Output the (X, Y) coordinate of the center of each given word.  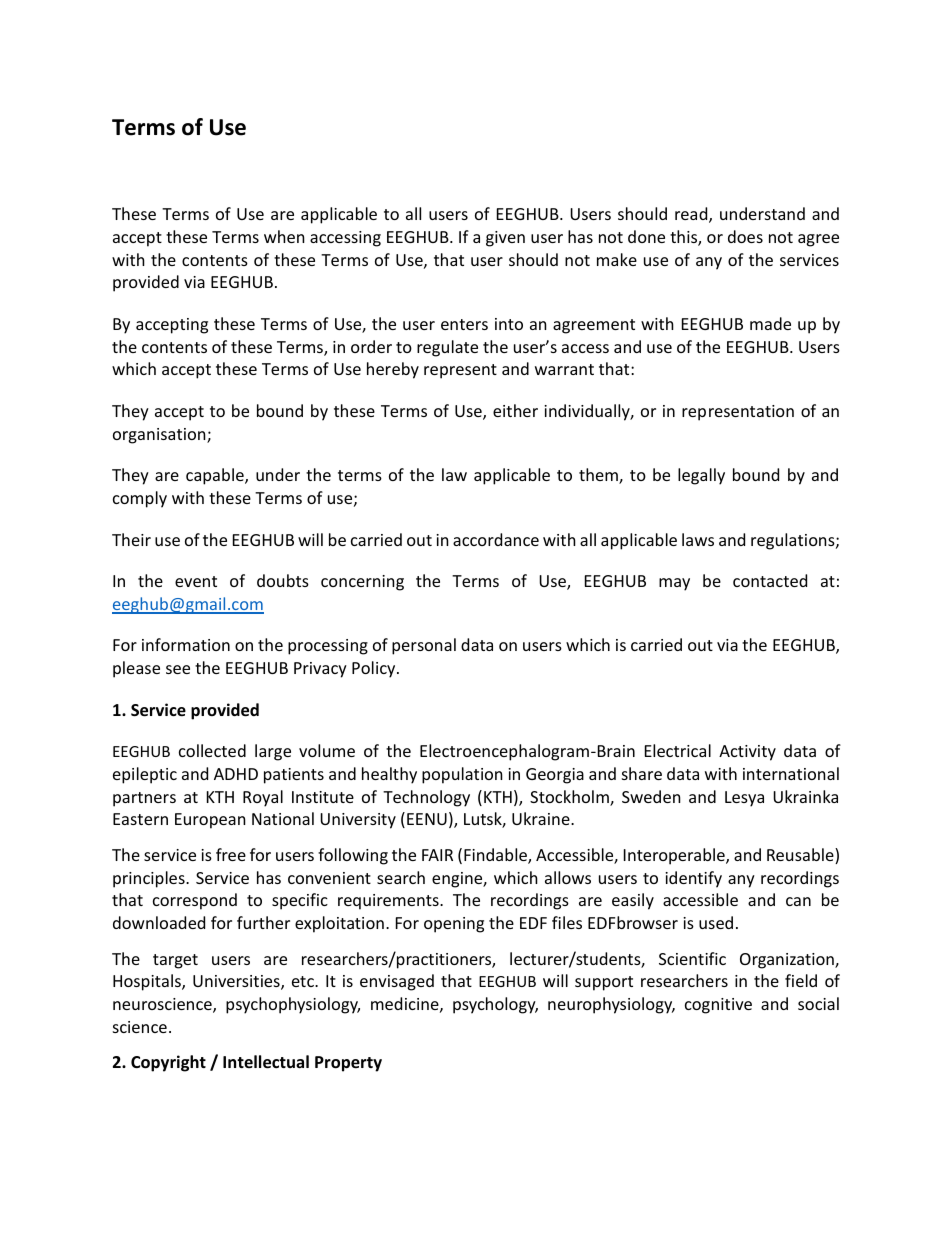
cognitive (718, 1006)
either (515, 410)
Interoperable (675, 856)
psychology (495, 1005)
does (745, 236)
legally (701, 476)
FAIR (437, 855)
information (186, 644)
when (284, 236)
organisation (160, 436)
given (505, 239)
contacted (770, 580)
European (210, 821)
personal (424, 646)
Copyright (168, 1063)
